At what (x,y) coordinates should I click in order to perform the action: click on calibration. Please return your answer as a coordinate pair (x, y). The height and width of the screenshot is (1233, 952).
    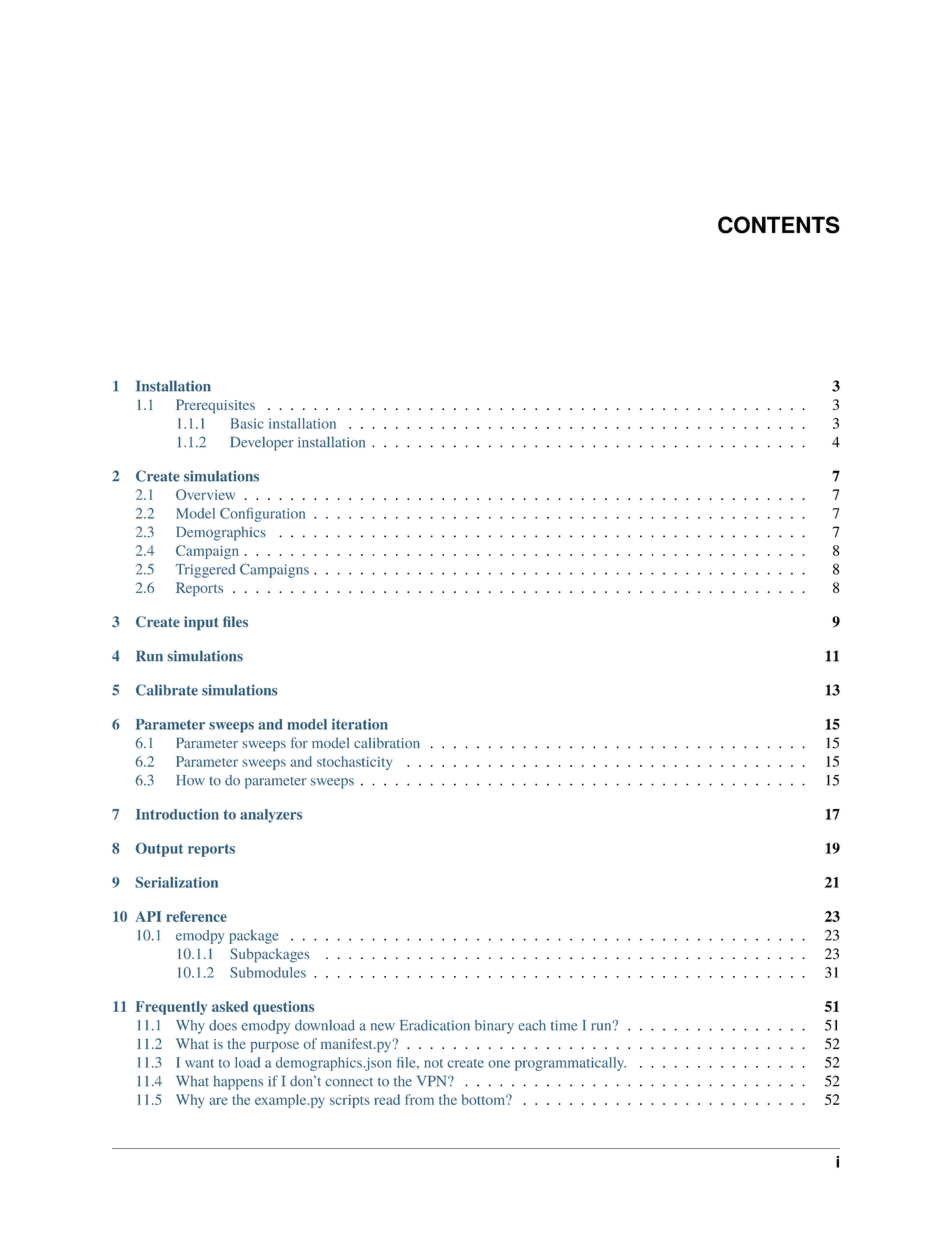
    Looking at the image, I should click on (387, 743).
